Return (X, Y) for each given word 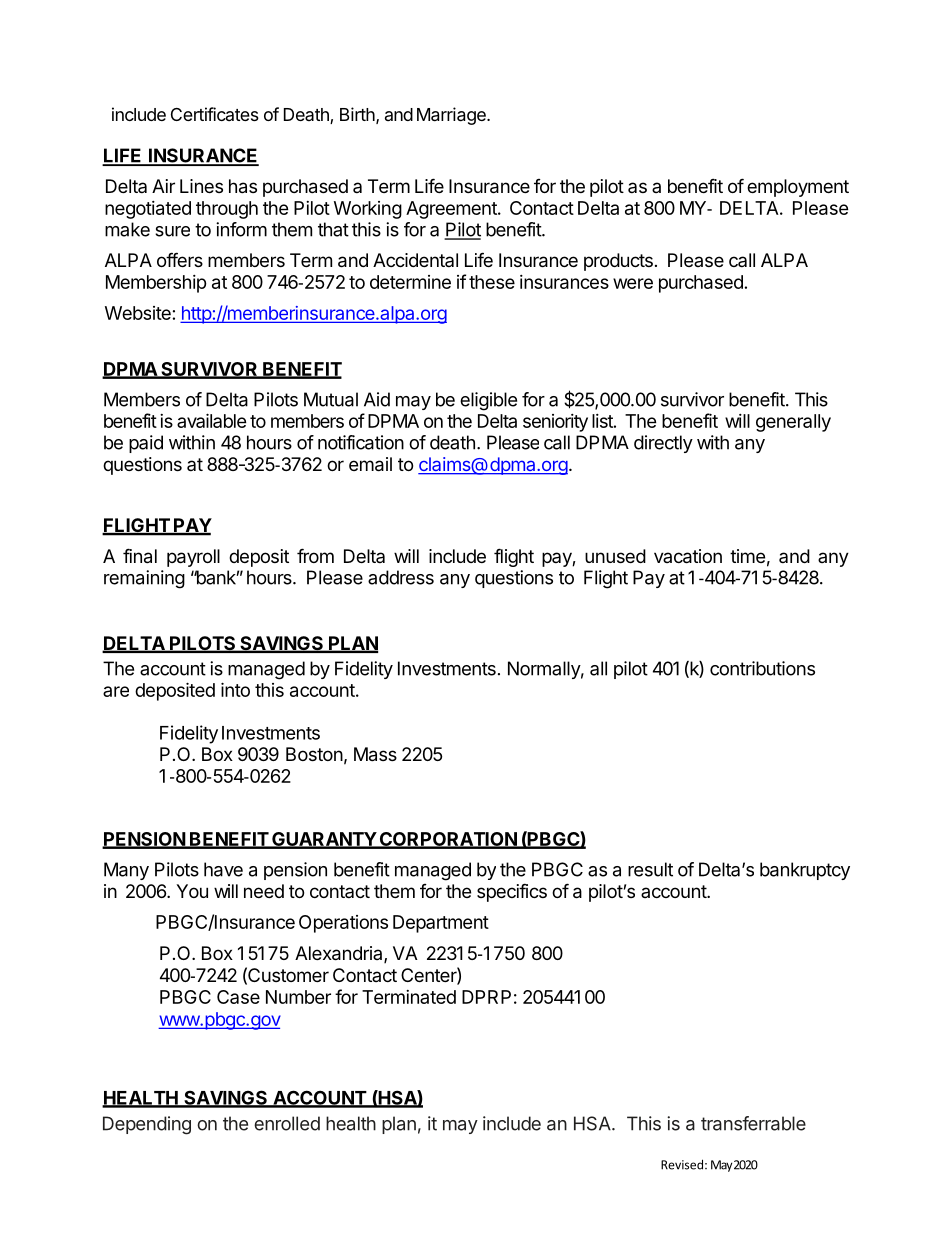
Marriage (452, 116)
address (401, 577)
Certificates (215, 114)
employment (798, 188)
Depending (147, 1125)
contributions (762, 668)
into (235, 689)
